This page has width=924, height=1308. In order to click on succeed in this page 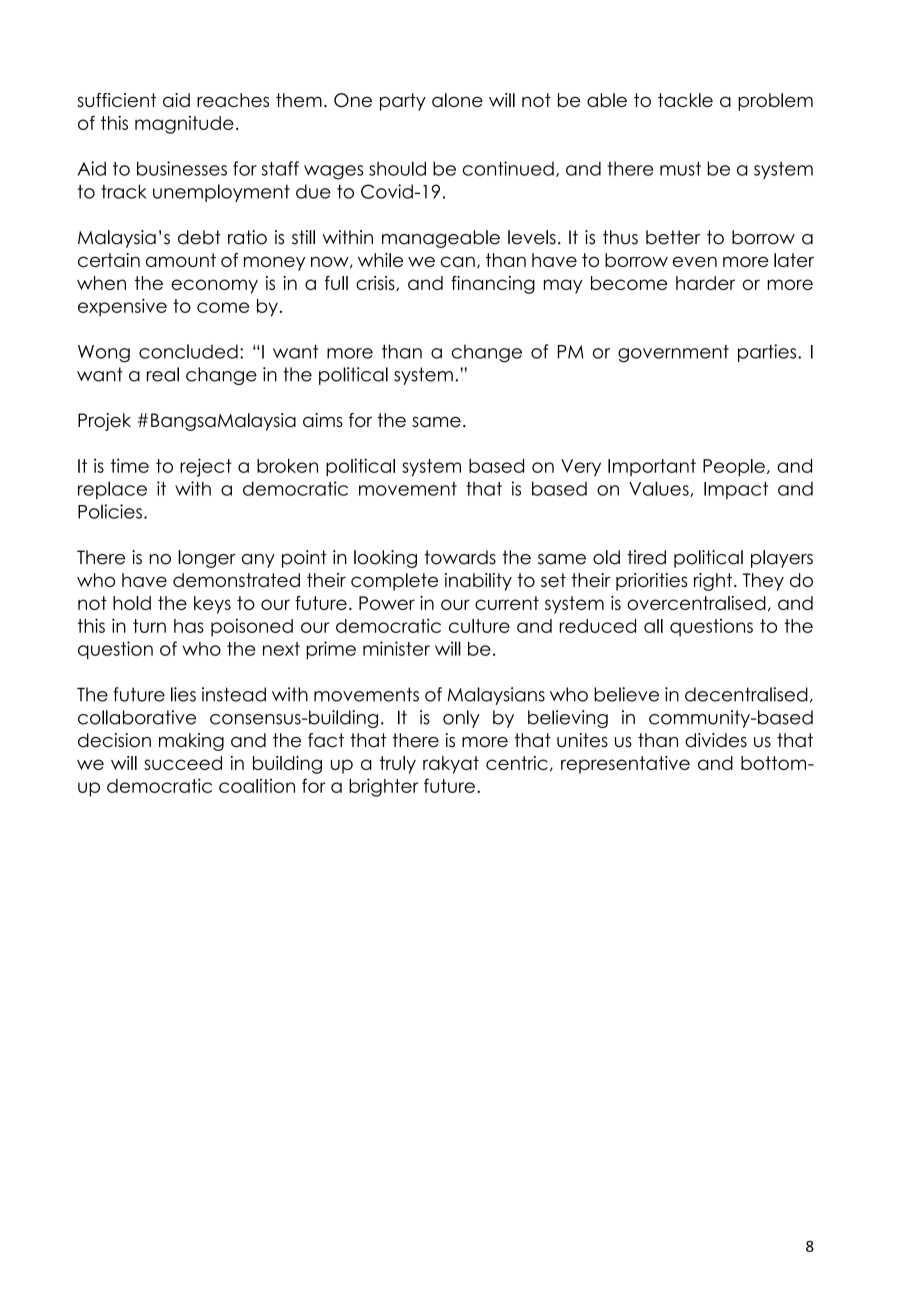, I will do `click(183, 763)`.
